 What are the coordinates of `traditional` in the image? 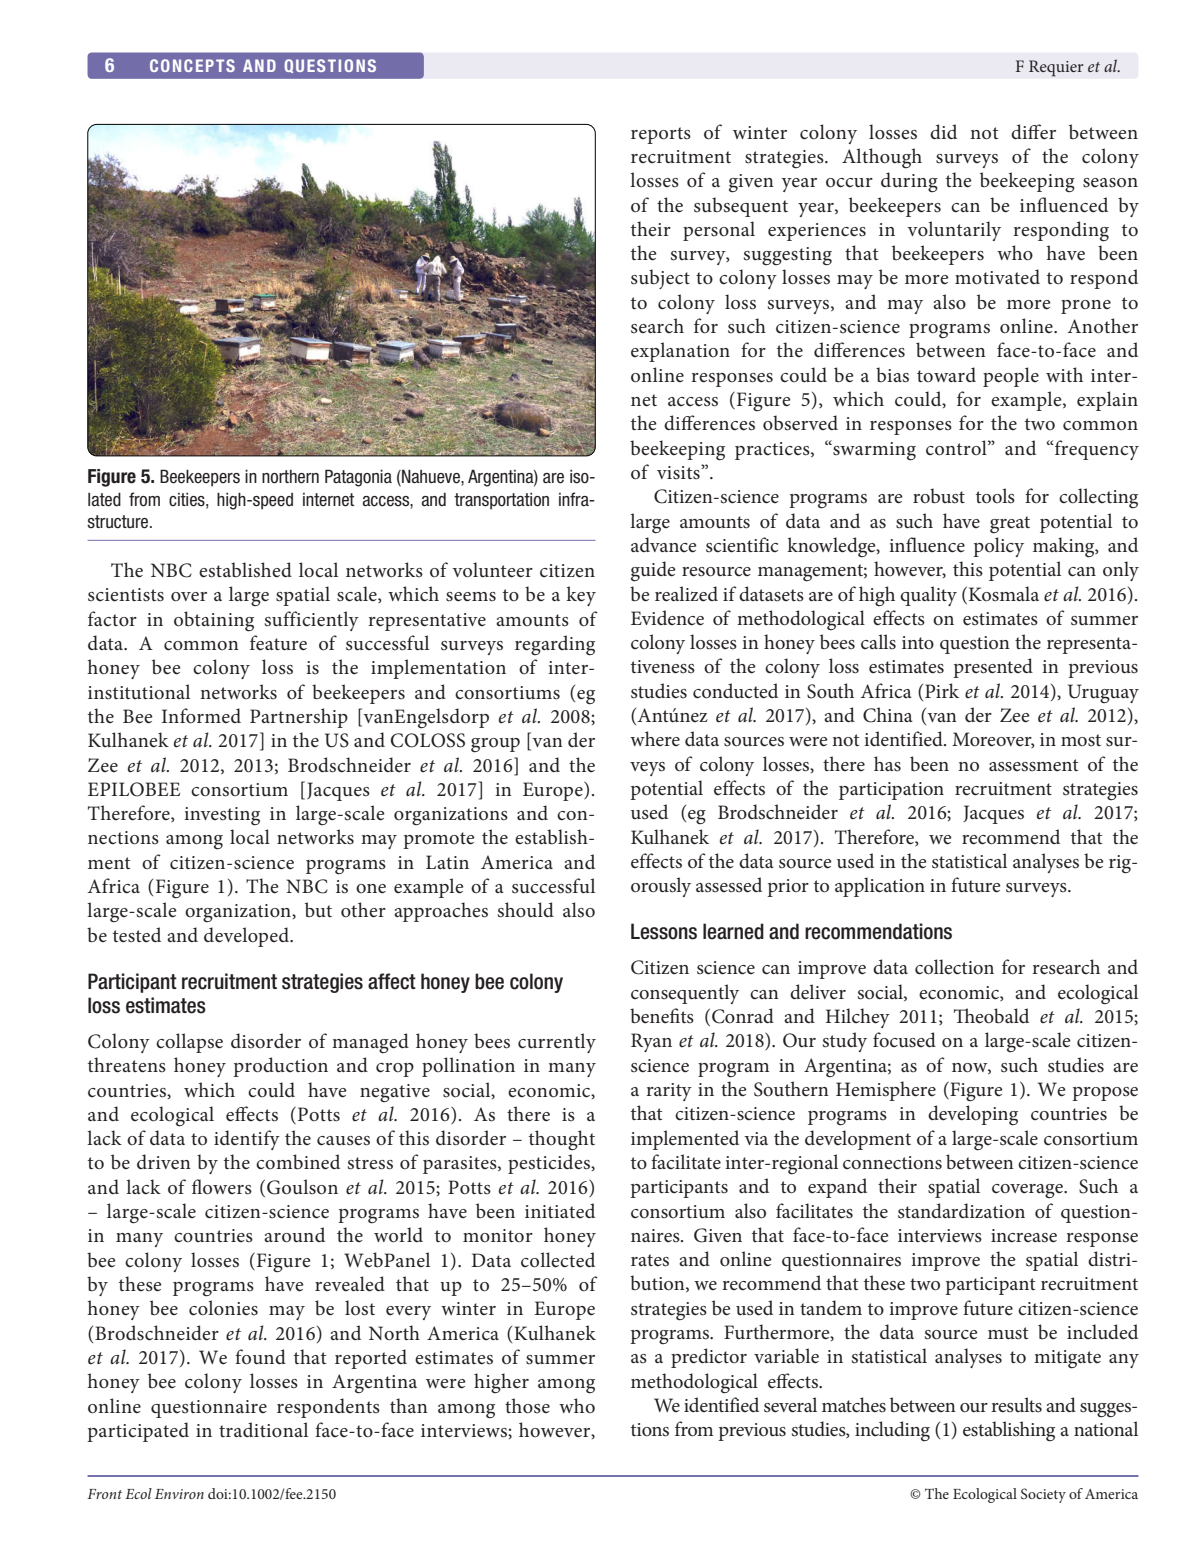 It's located at (263, 1430).
